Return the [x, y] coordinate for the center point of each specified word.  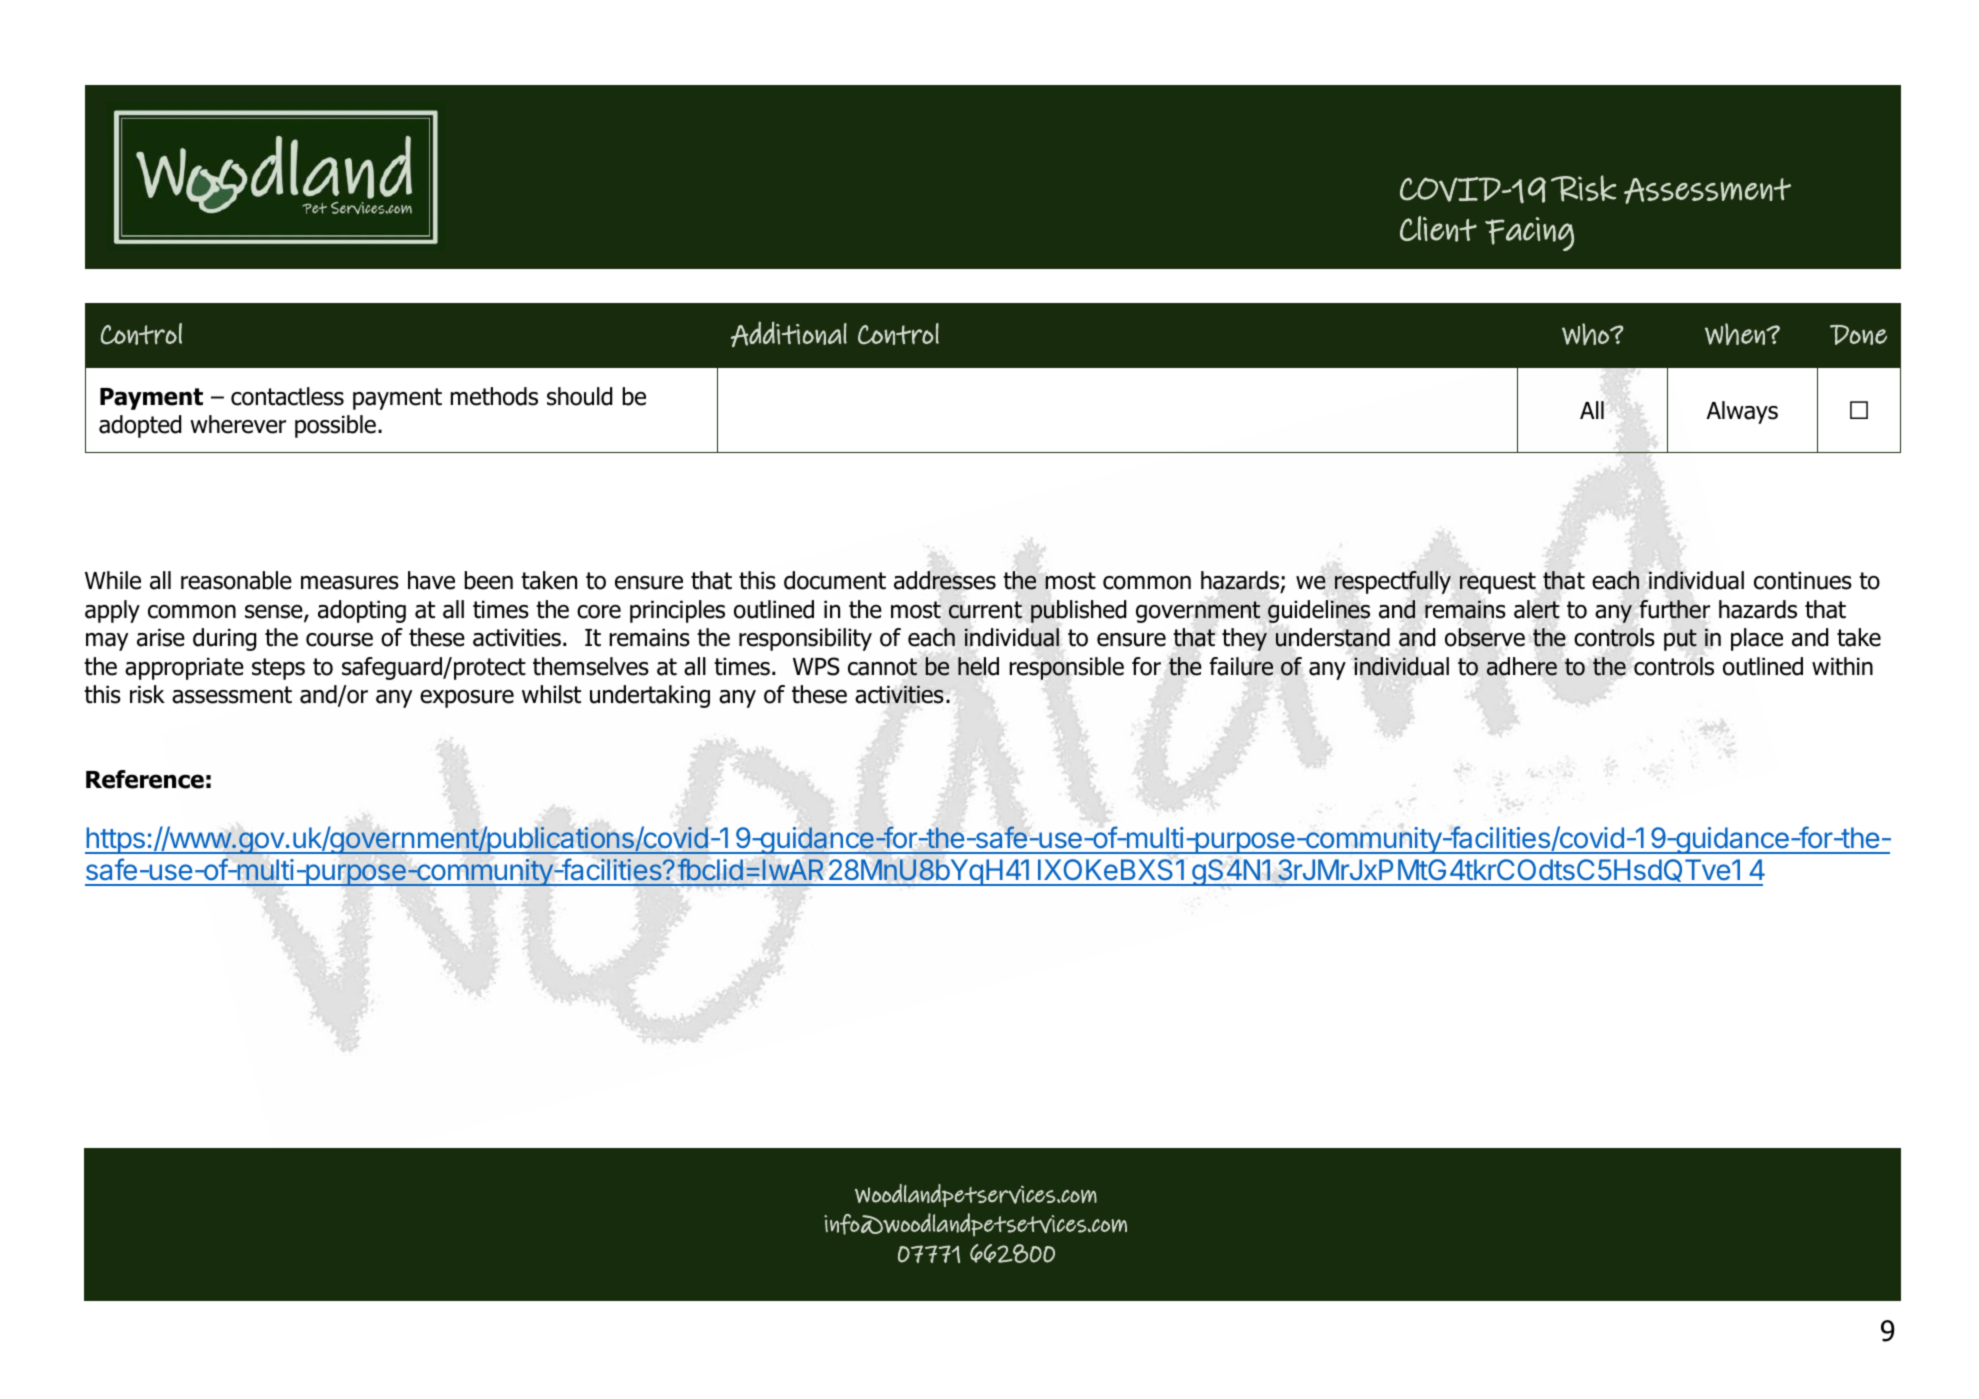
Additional [789, 334]
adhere [1522, 666]
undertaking [650, 696]
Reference [145, 779]
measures [350, 583]
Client [1438, 229]
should [579, 396]
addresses [945, 580]
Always [1742, 412]
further [1674, 609]
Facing [1529, 234]
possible [335, 426]
